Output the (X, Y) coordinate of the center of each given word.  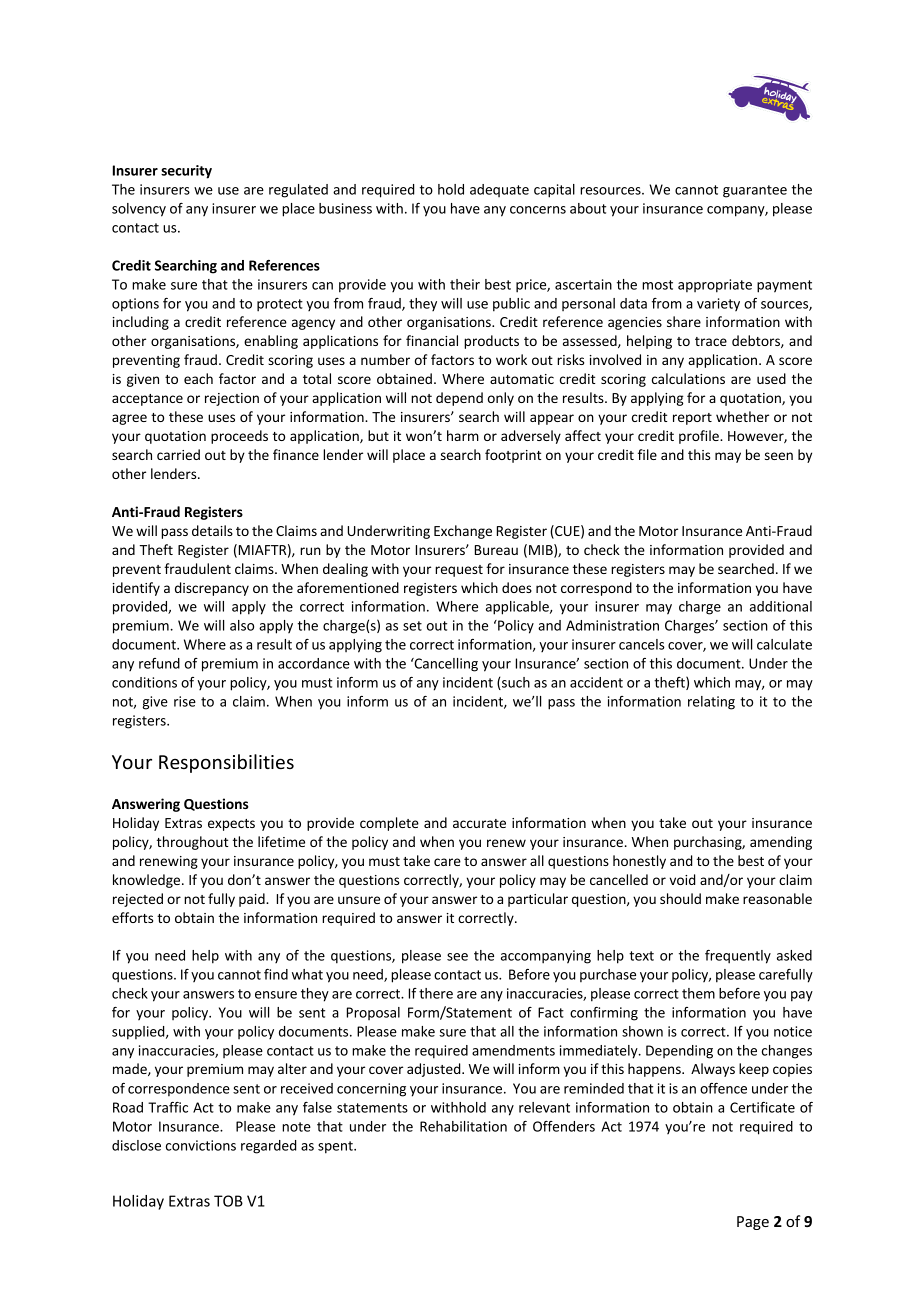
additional (781, 606)
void (682, 879)
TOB (228, 1201)
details (212, 530)
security (186, 172)
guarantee (755, 191)
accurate (479, 823)
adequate (499, 190)
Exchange (463, 532)
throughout (193, 843)
